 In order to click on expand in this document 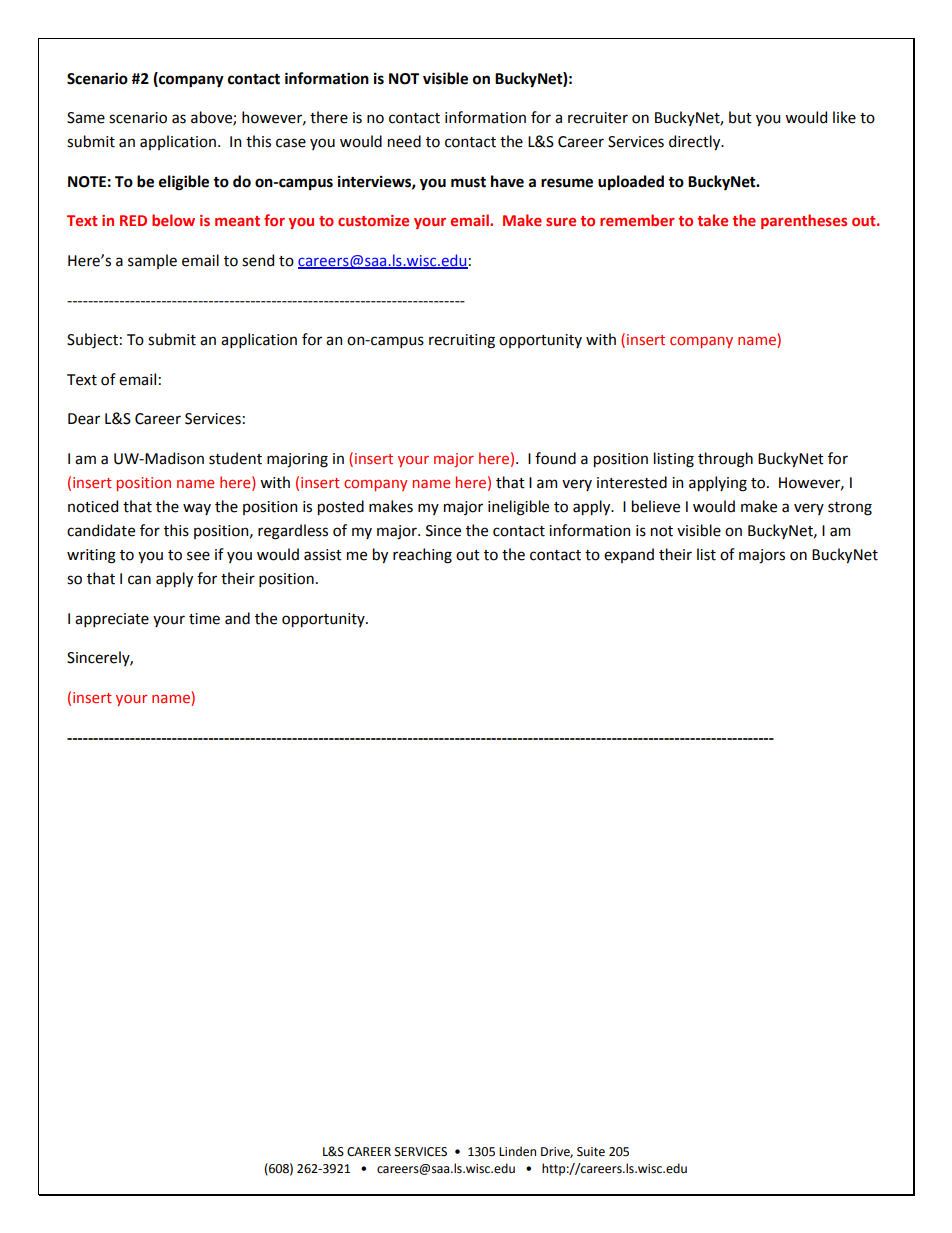, I will do `click(629, 555)`.
